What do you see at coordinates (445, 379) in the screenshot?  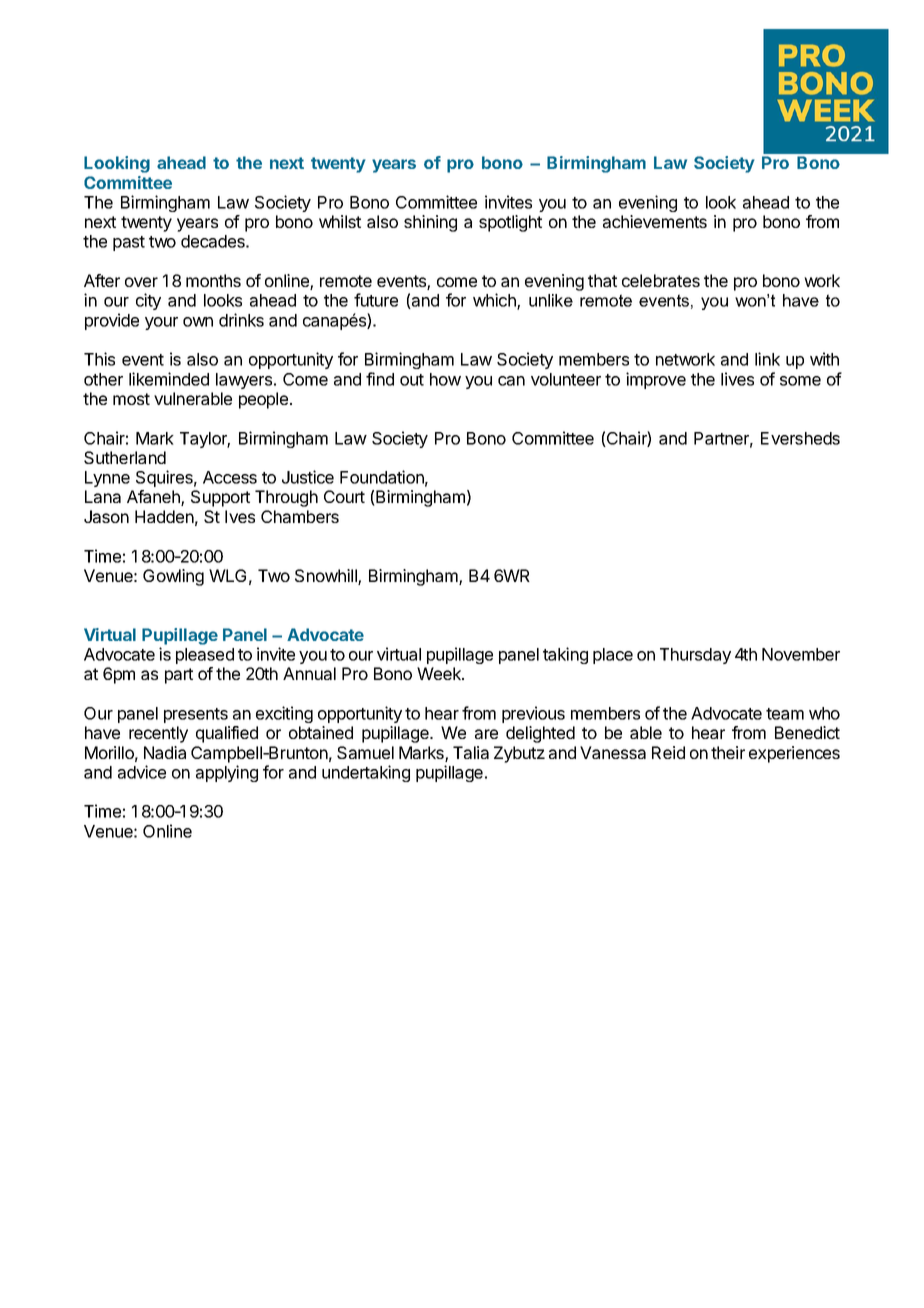 I see `how` at bounding box center [445, 379].
